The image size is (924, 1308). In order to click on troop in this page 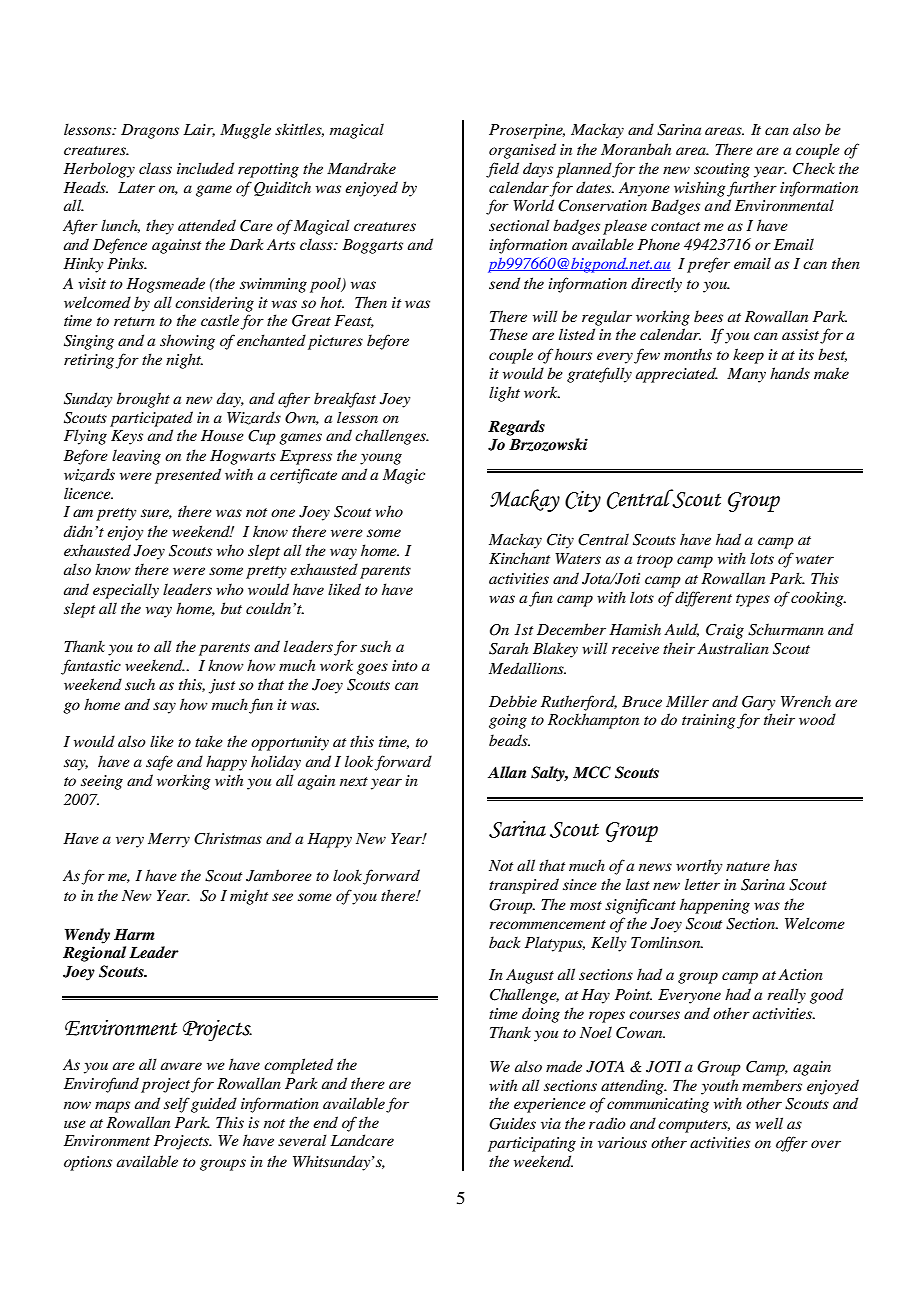, I will do `click(655, 561)`.
